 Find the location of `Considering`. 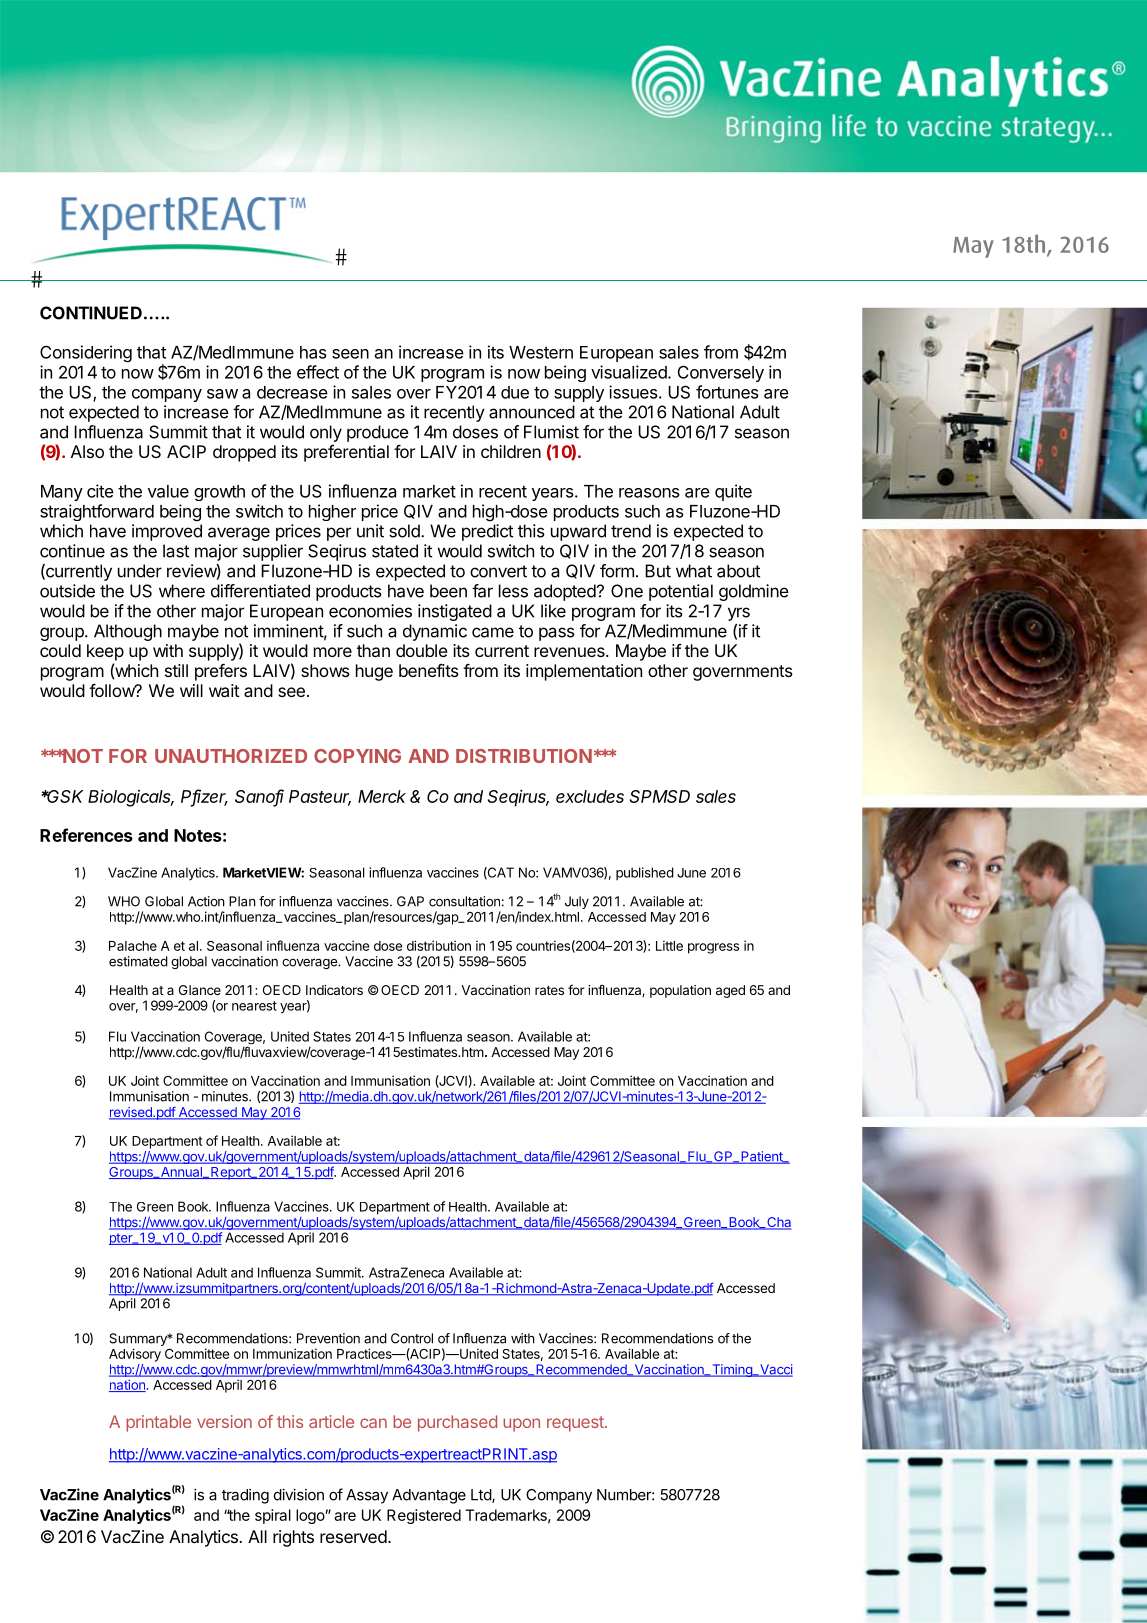

Considering is located at coordinates (86, 354).
